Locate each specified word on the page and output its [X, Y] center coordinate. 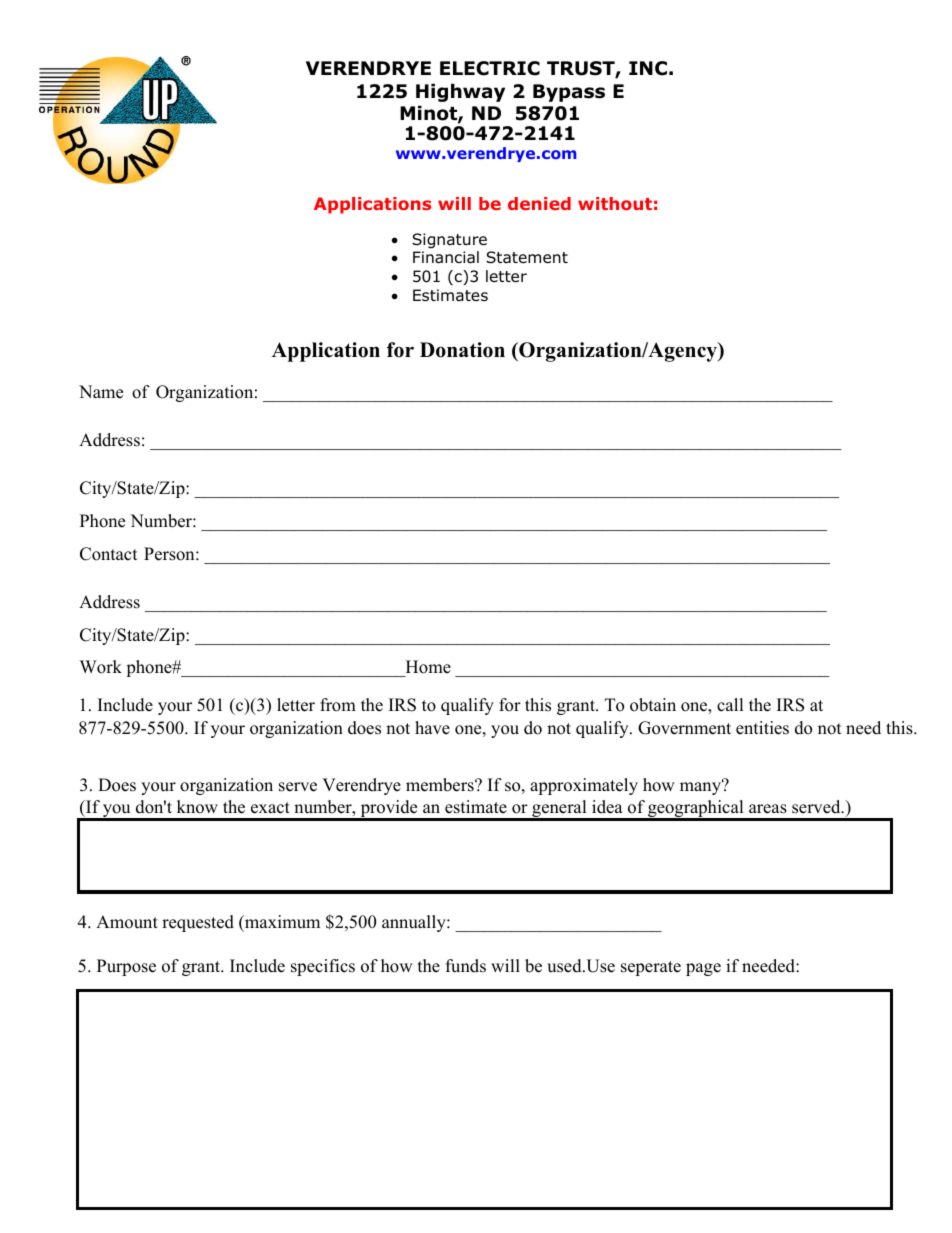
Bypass [569, 93]
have [432, 728]
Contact [109, 554]
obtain [653, 705]
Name [101, 392]
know [197, 807]
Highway [460, 92]
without [615, 203]
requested [198, 923]
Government [684, 728]
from [338, 705]
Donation [462, 350]
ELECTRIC [490, 68]
